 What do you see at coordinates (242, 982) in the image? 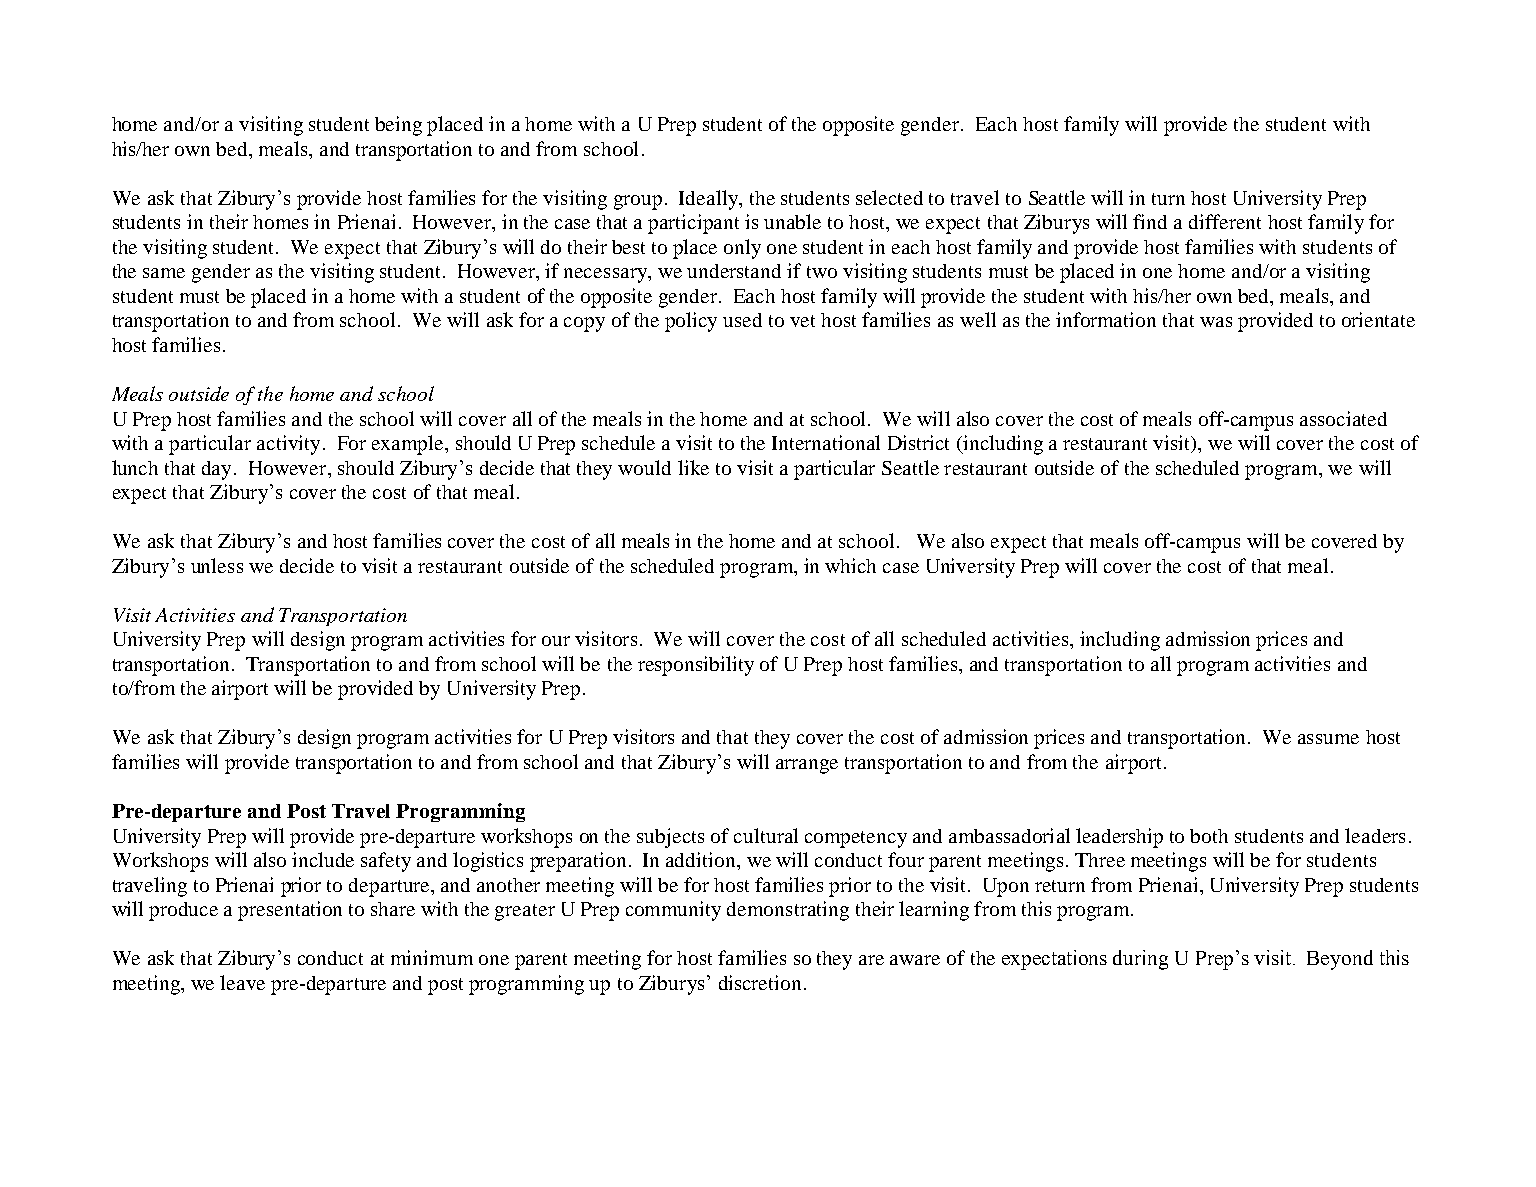
I see `leave` at bounding box center [242, 982].
